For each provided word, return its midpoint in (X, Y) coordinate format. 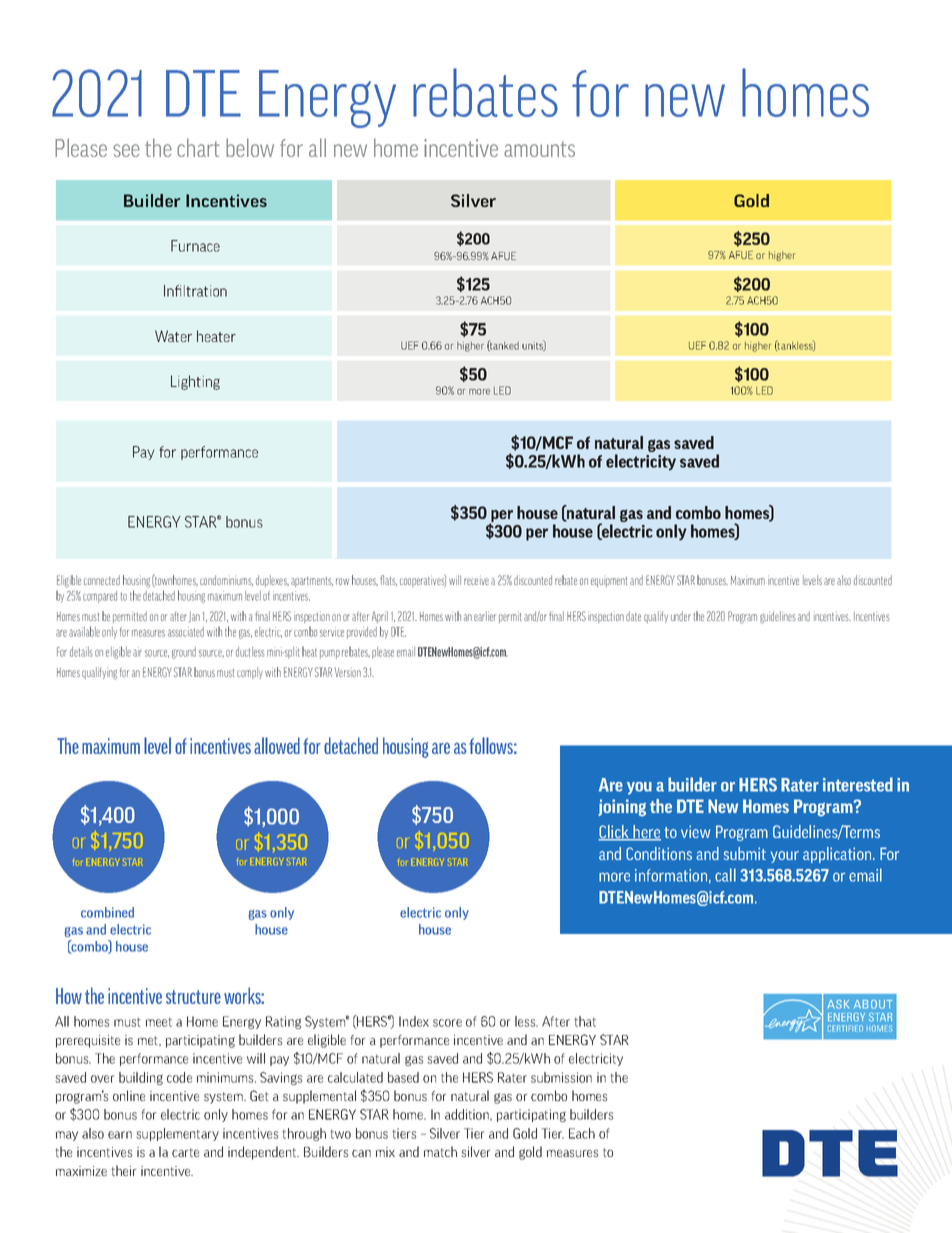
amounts (539, 149)
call (725, 875)
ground (184, 653)
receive (476, 581)
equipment (609, 582)
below (250, 147)
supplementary (177, 1134)
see (126, 150)
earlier (485, 616)
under (681, 616)
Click (615, 833)
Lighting (195, 382)
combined (107, 912)
